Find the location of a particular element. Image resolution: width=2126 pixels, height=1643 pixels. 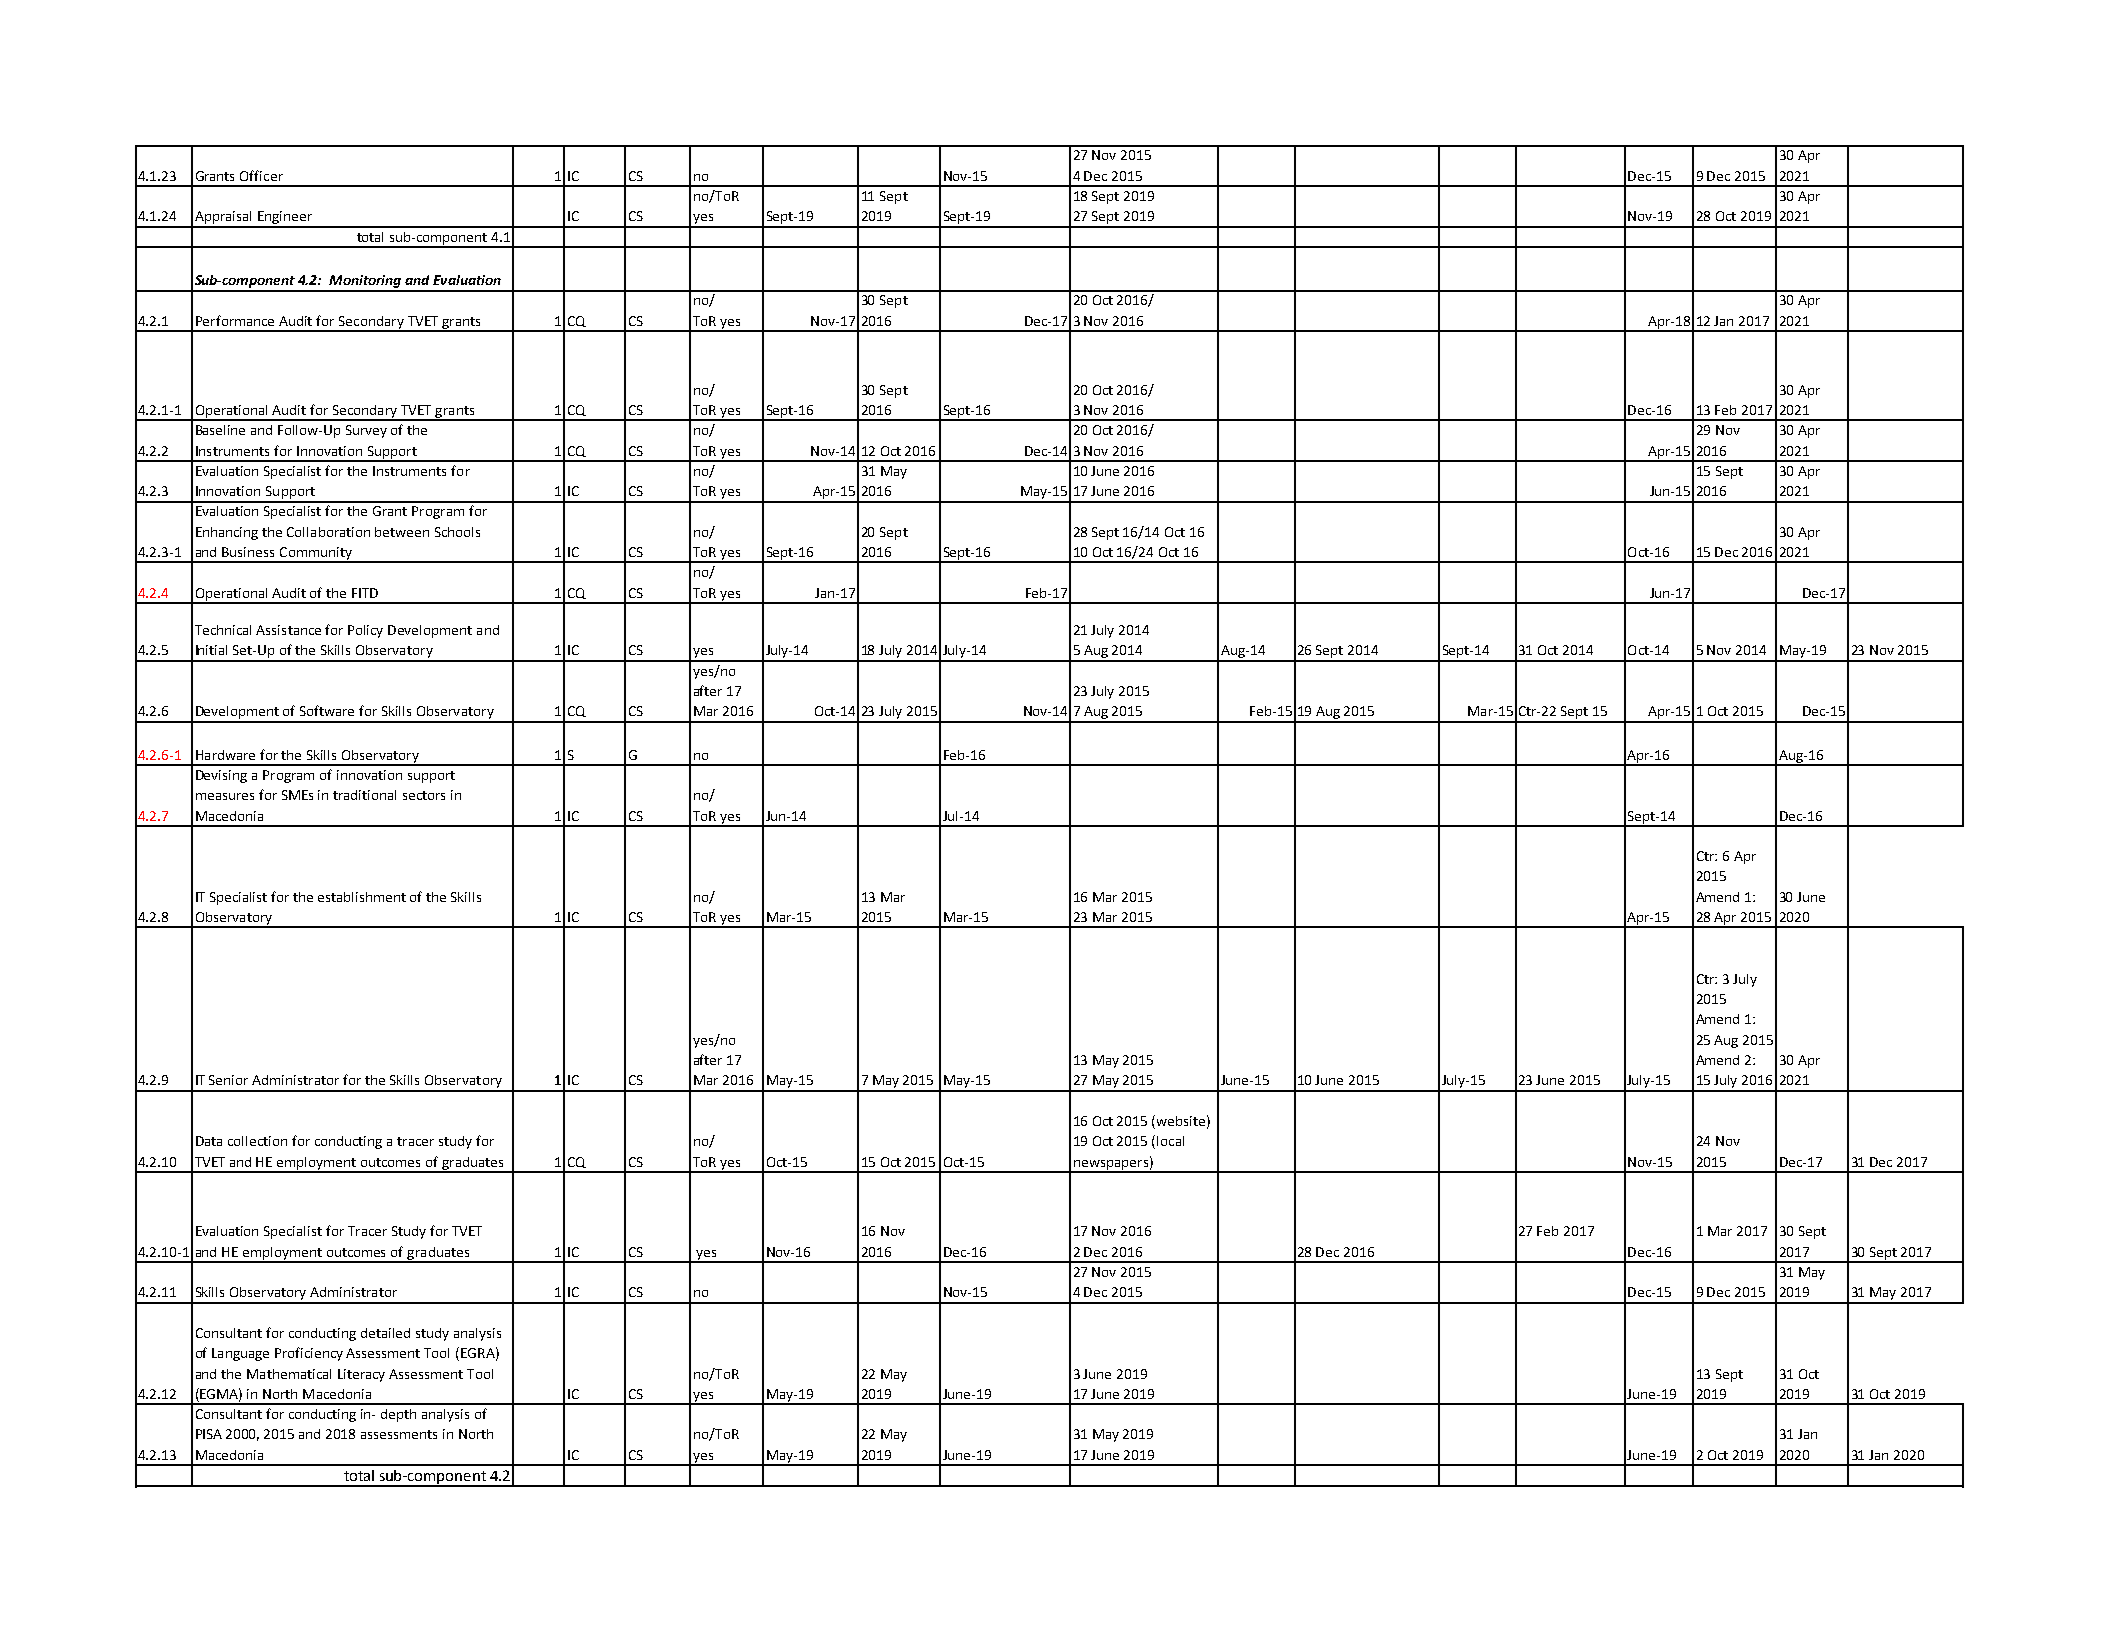

newspapers is located at coordinates (1111, 1166).
